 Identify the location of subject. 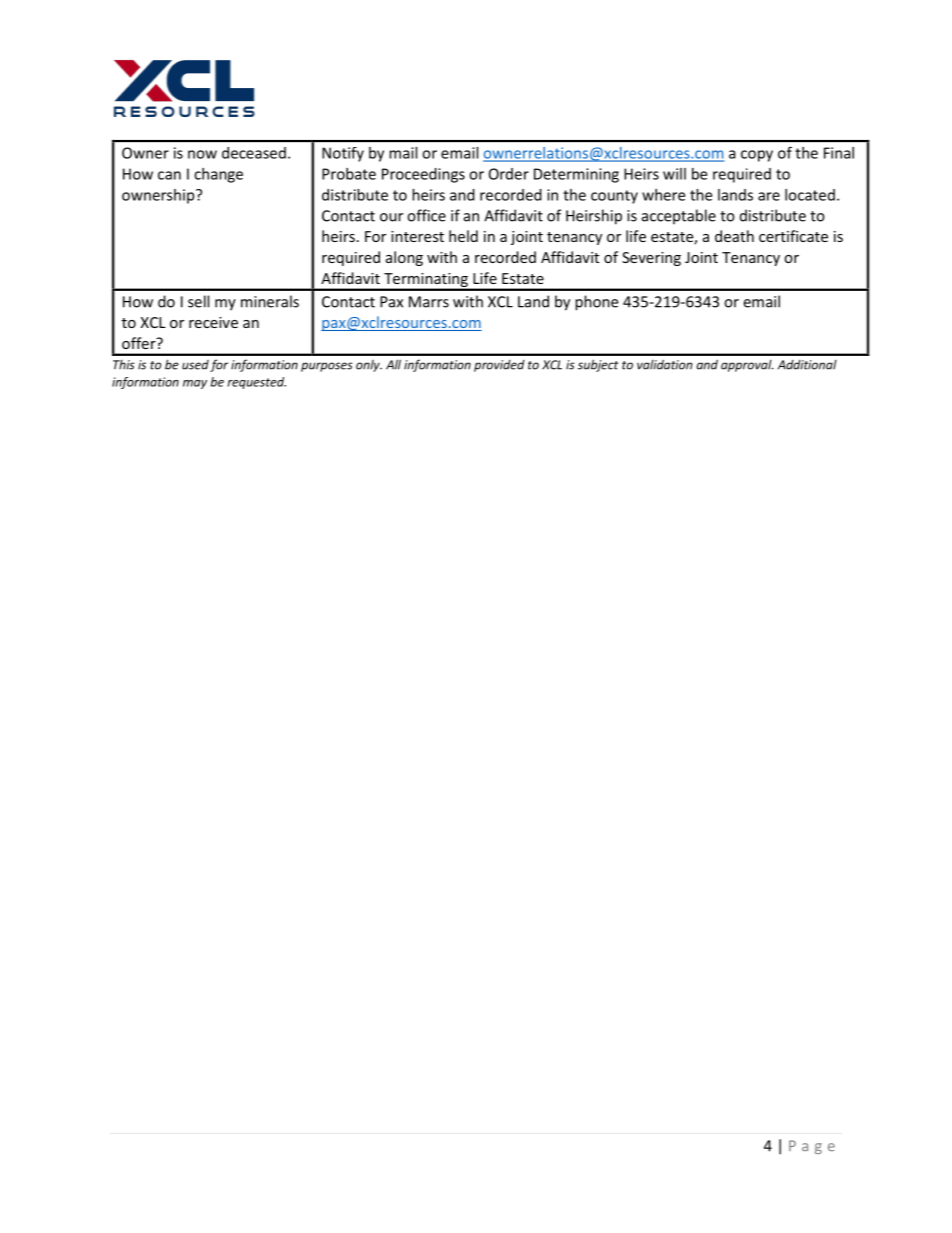
(598, 365).
